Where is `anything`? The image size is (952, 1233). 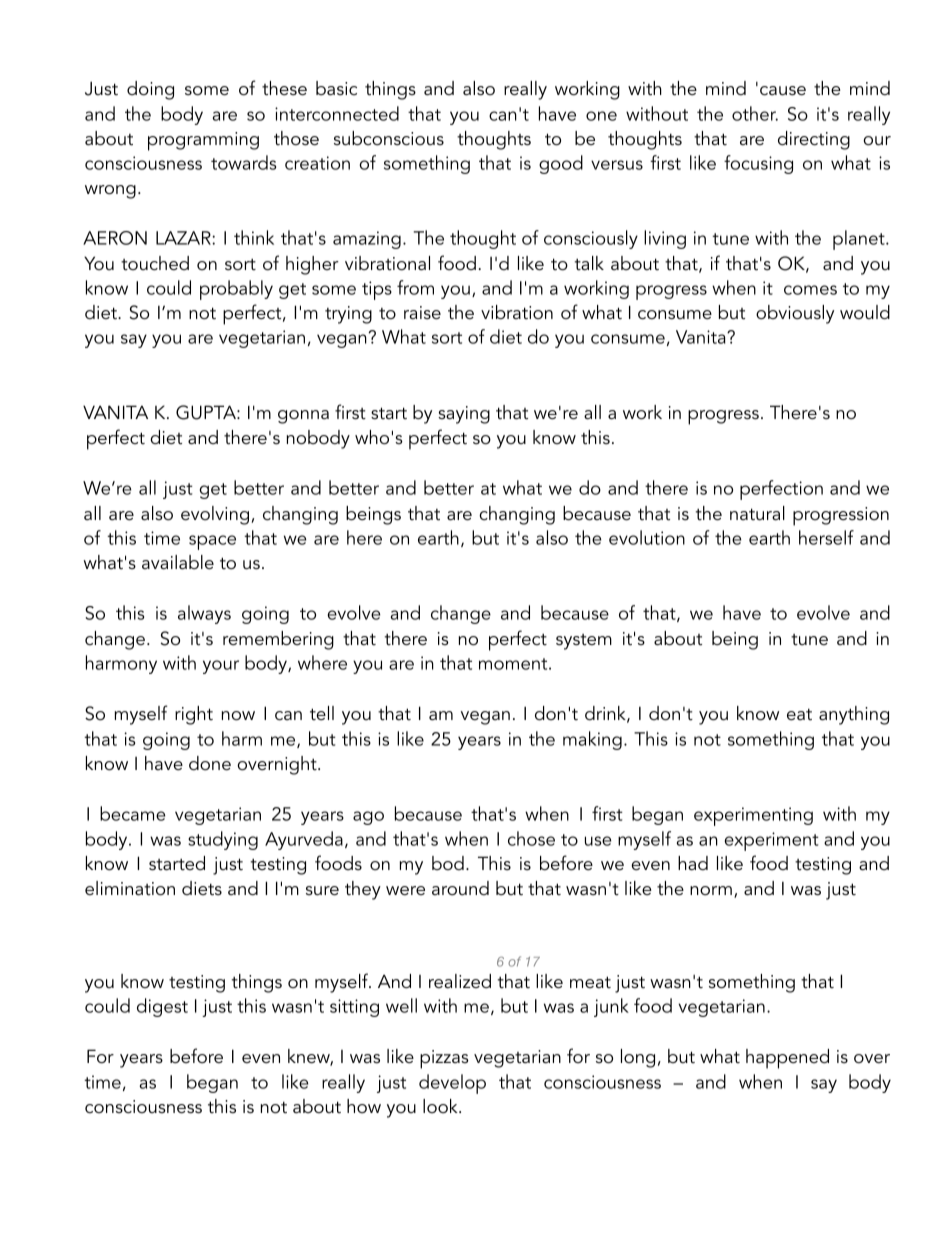 anything is located at coordinates (854, 715).
